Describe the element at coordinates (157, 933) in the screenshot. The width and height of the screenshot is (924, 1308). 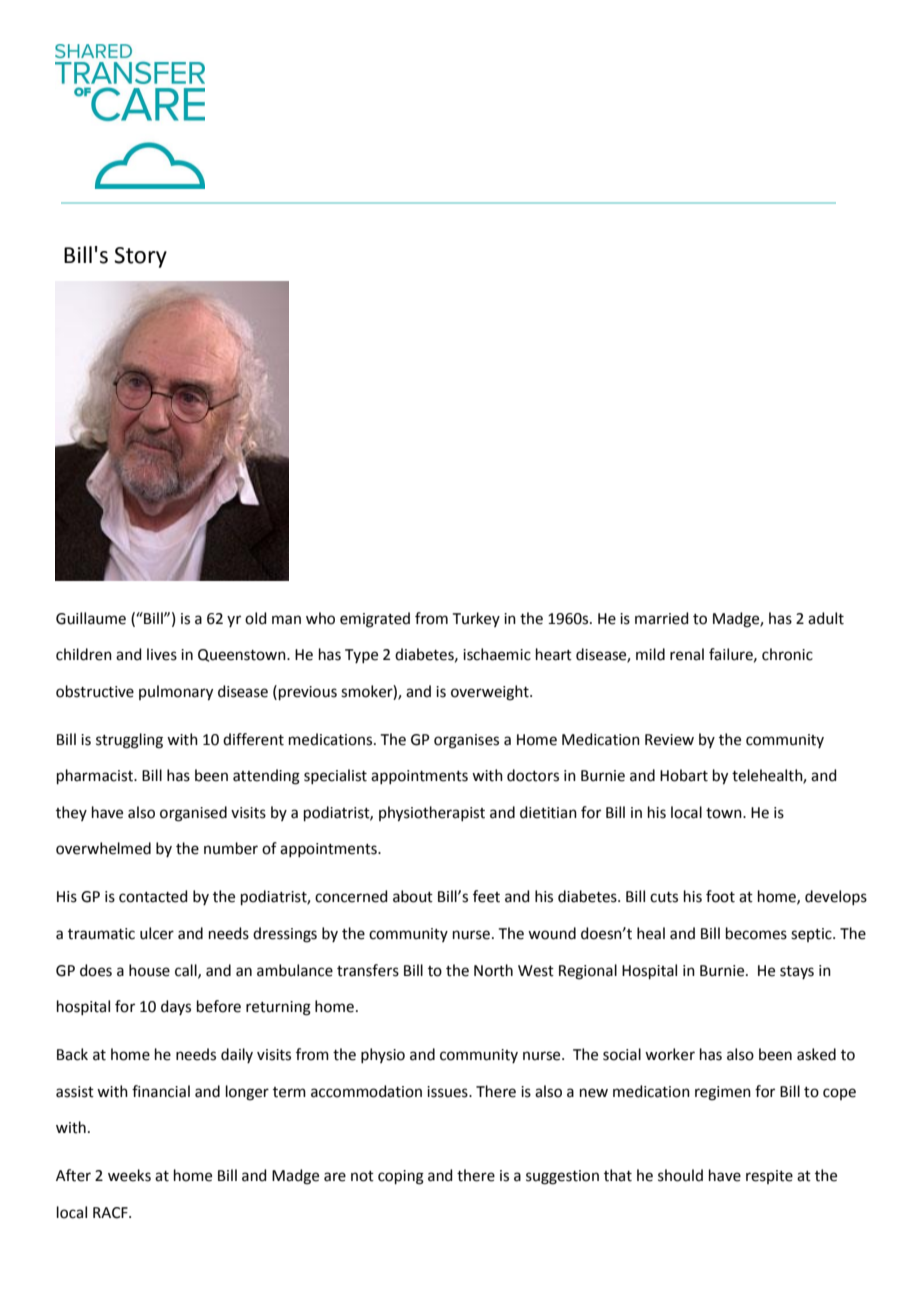
I see `ulcer` at that location.
